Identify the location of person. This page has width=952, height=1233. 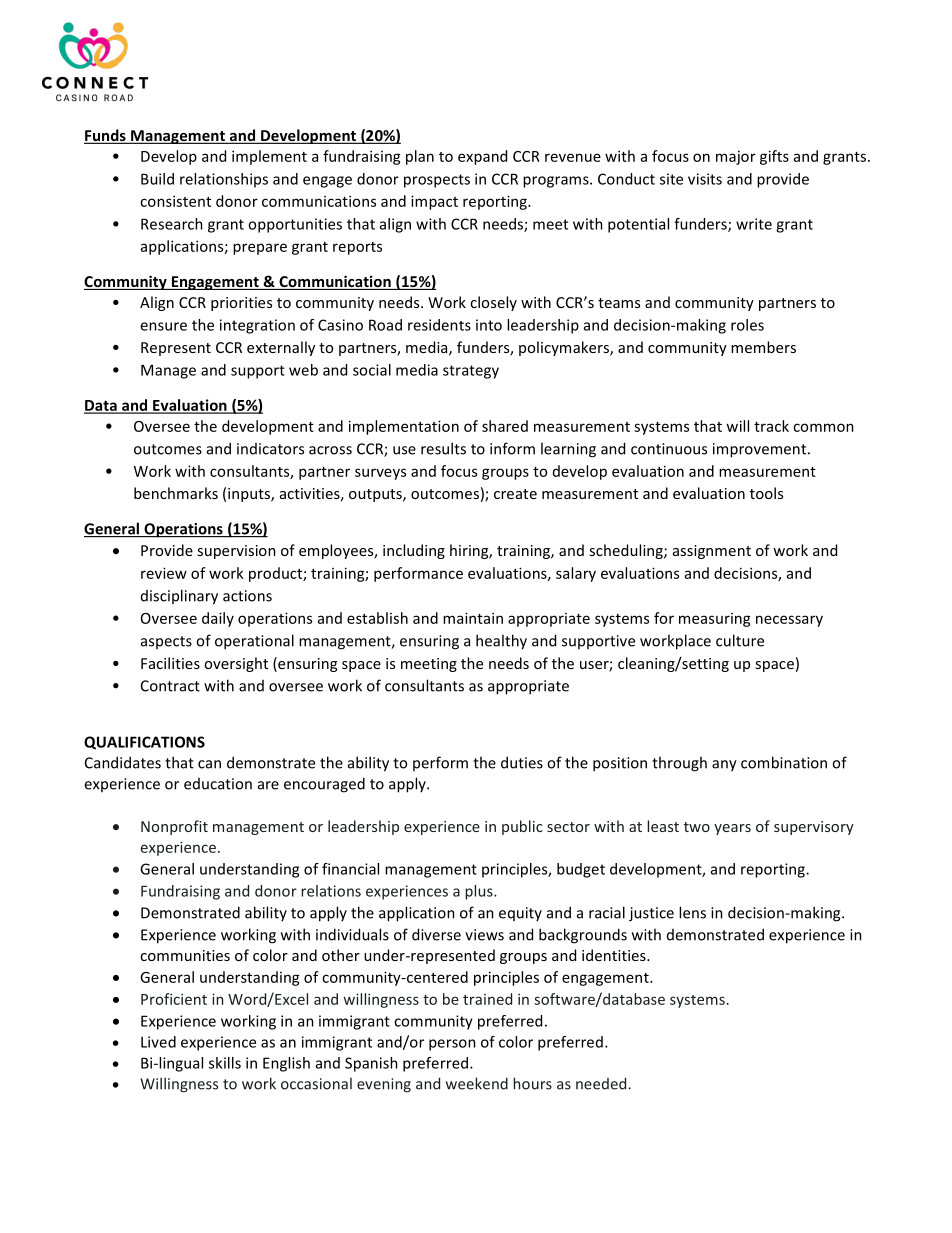
(452, 1045).
